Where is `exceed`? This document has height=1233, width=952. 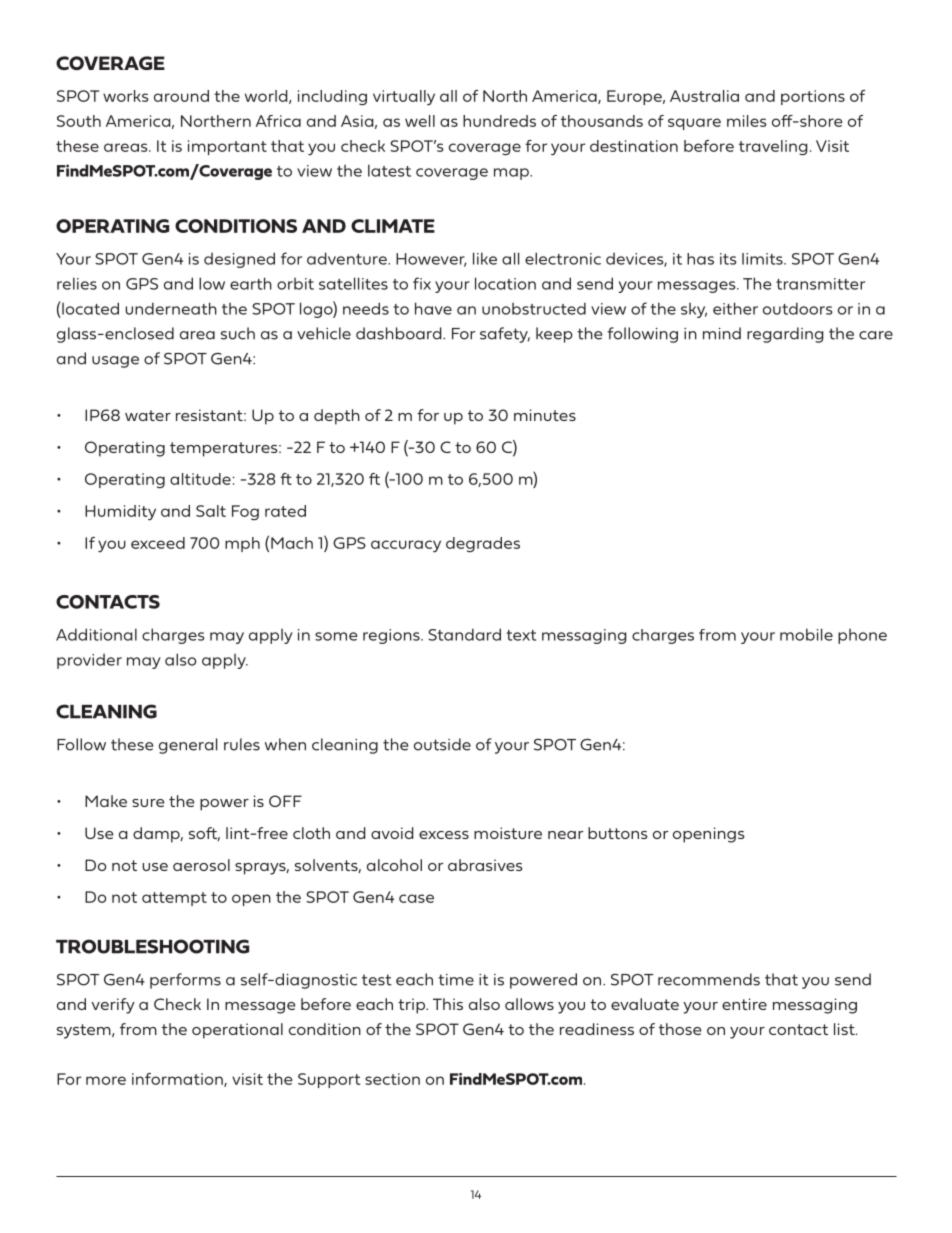 exceed is located at coordinates (158, 543).
